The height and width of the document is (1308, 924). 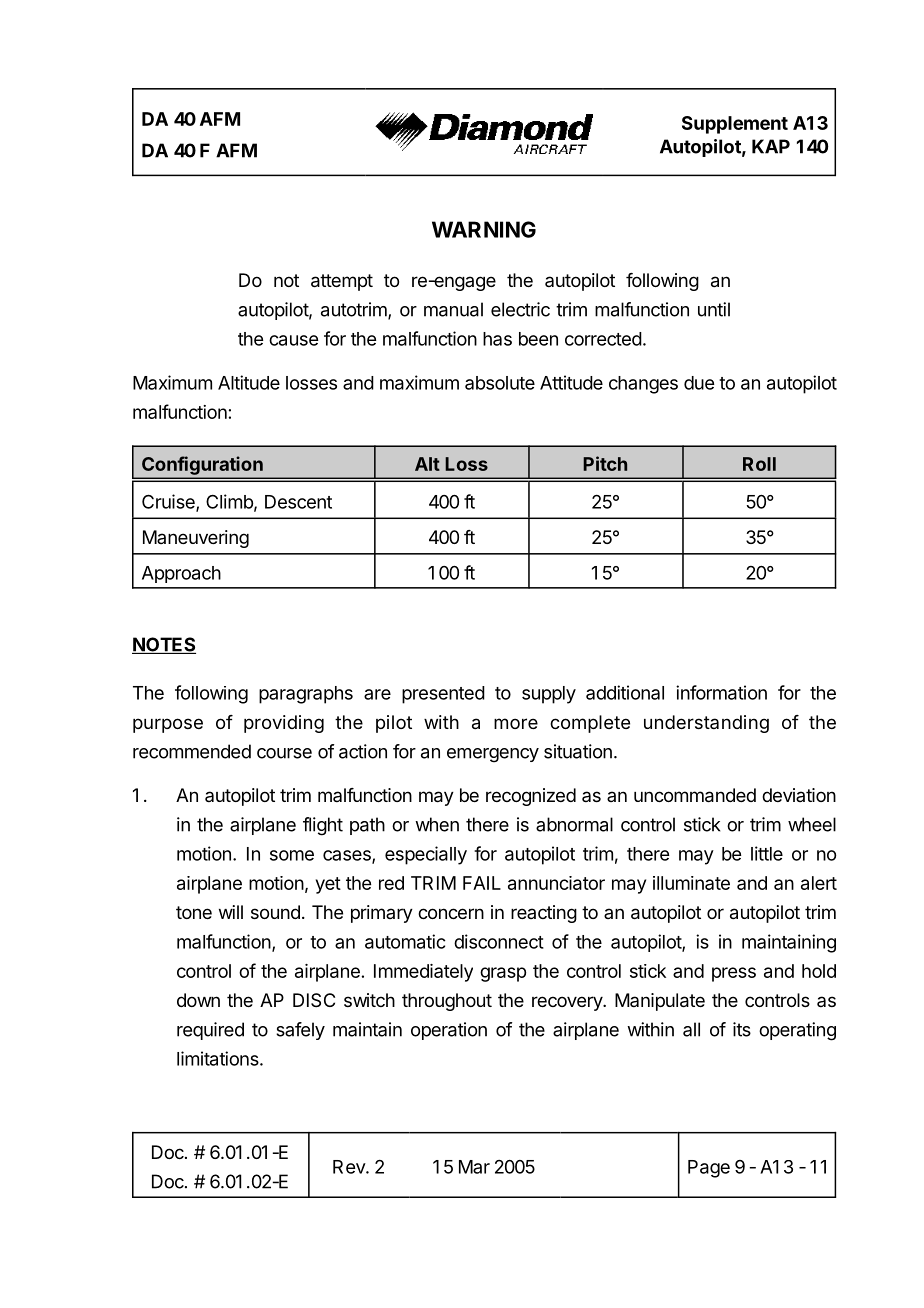 I want to click on KAP, so click(x=771, y=146).
